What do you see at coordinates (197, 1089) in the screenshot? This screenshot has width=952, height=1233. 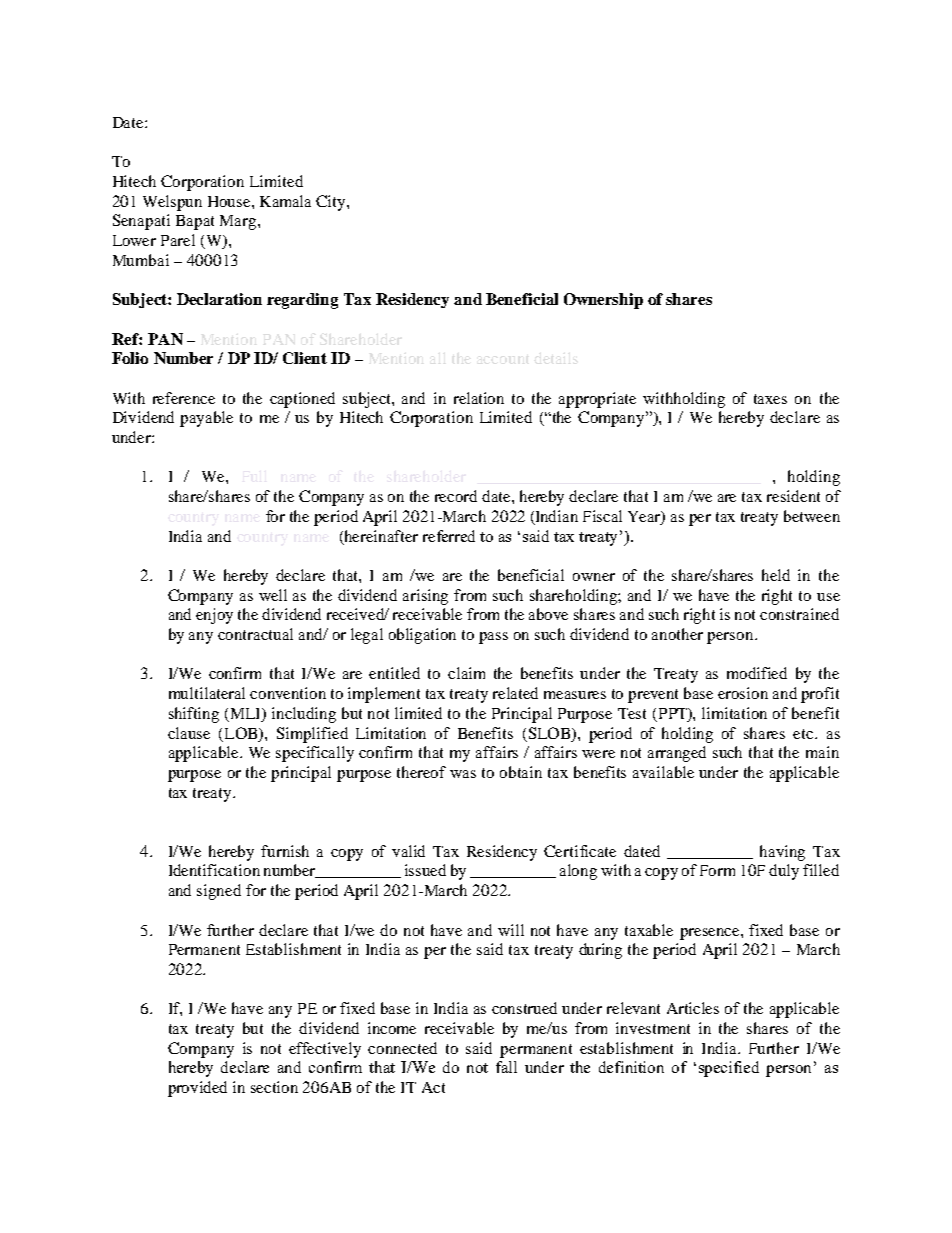 I see `provided` at bounding box center [197, 1089].
